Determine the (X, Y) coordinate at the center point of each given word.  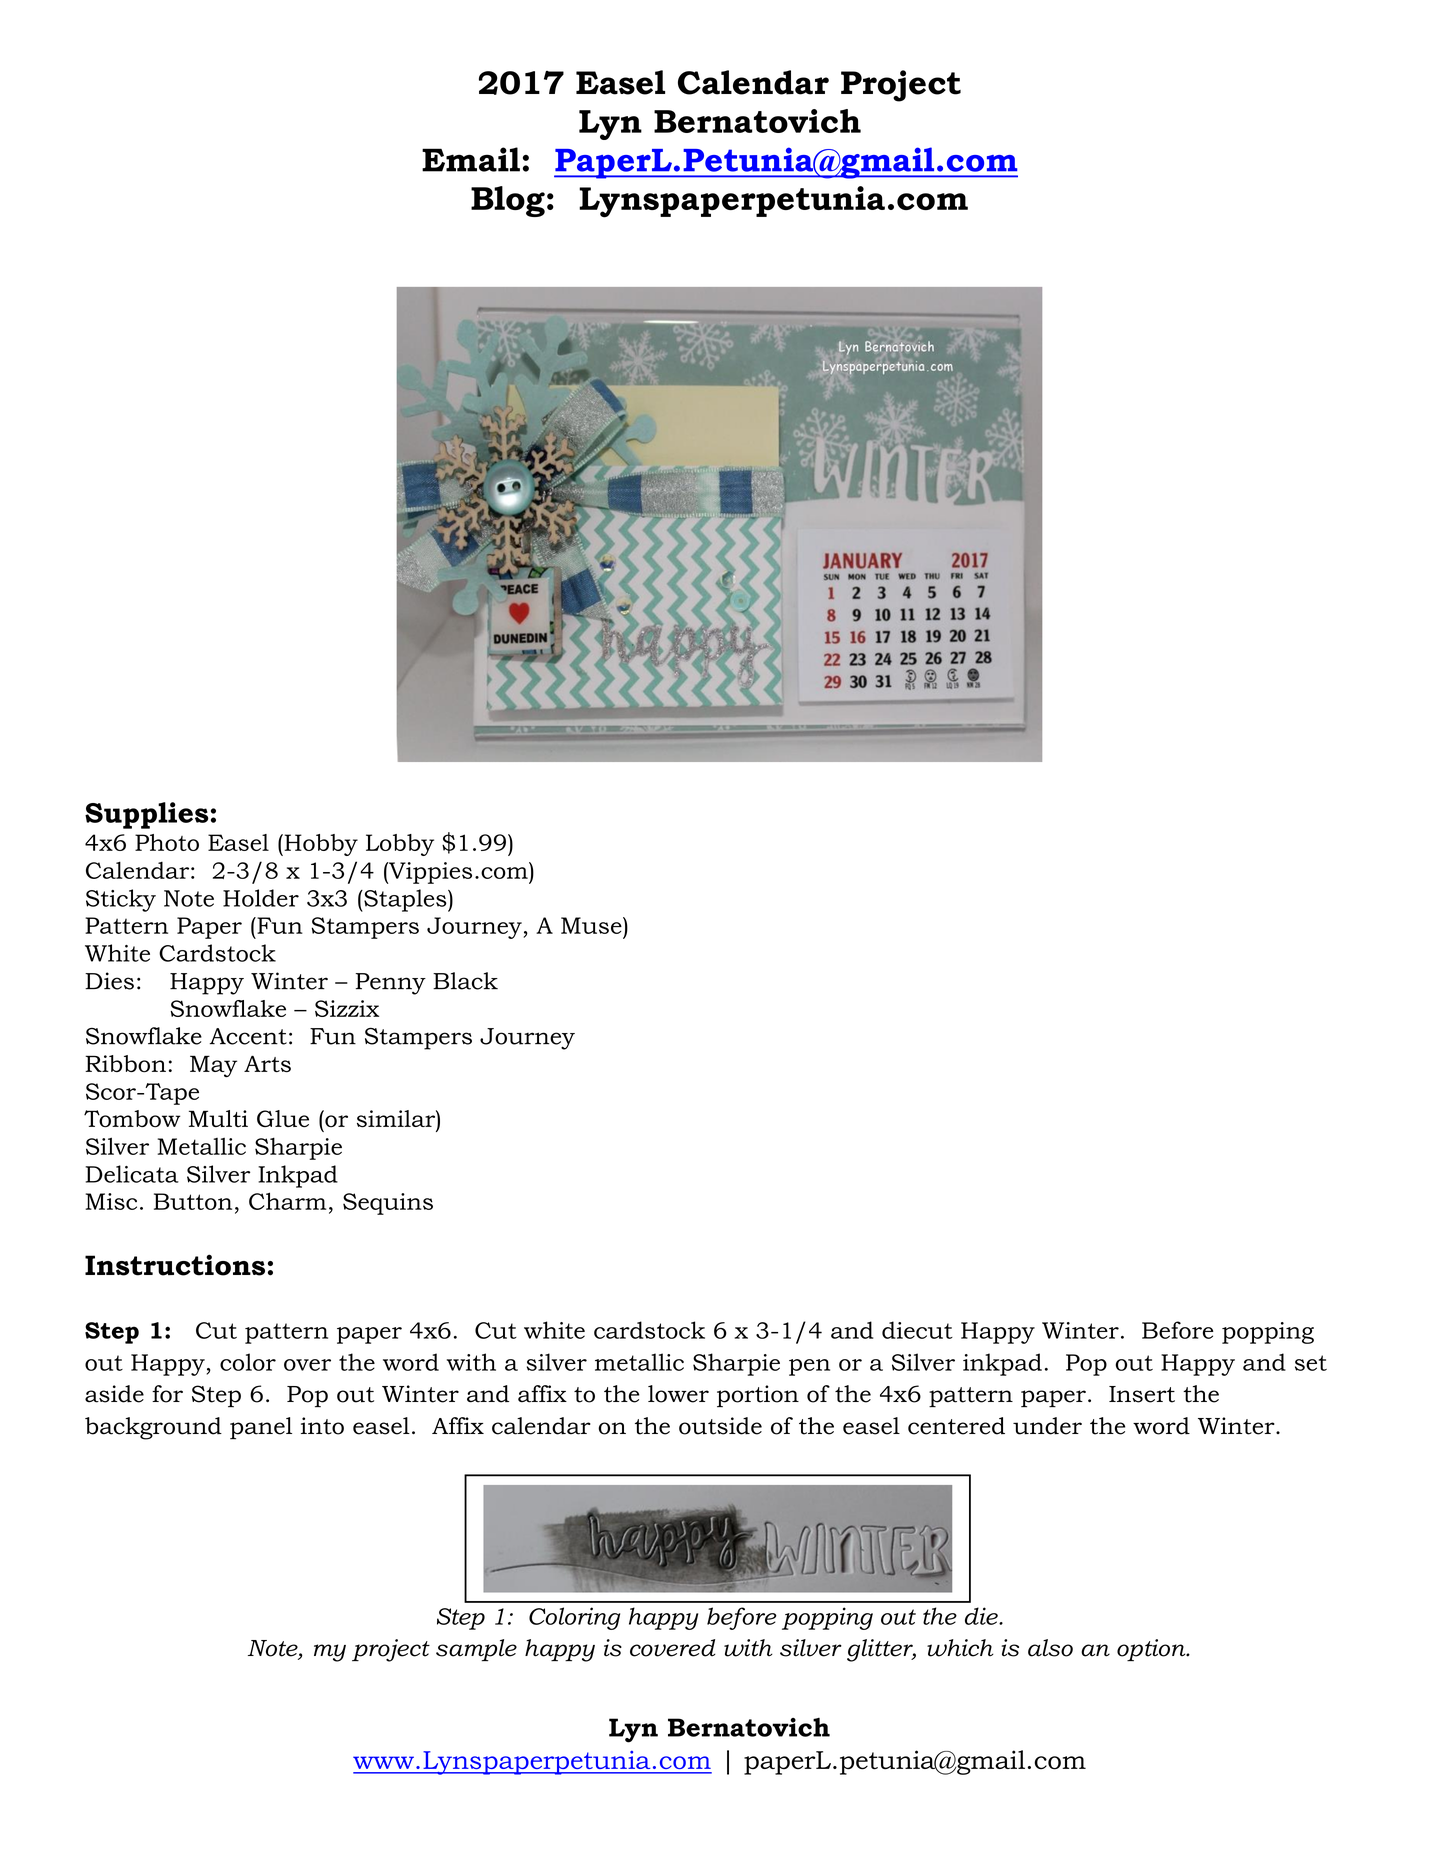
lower (678, 1394)
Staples (405, 900)
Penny (391, 984)
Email (471, 159)
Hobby (320, 845)
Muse (592, 925)
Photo (167, 842)
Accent (248, 1036)
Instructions (175, 1265)
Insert (1142, 1394)
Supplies (147, 815)
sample (476, 1650)
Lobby (400, 845)
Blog (508, 201)
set (1311, 1363)
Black (465, 981)
